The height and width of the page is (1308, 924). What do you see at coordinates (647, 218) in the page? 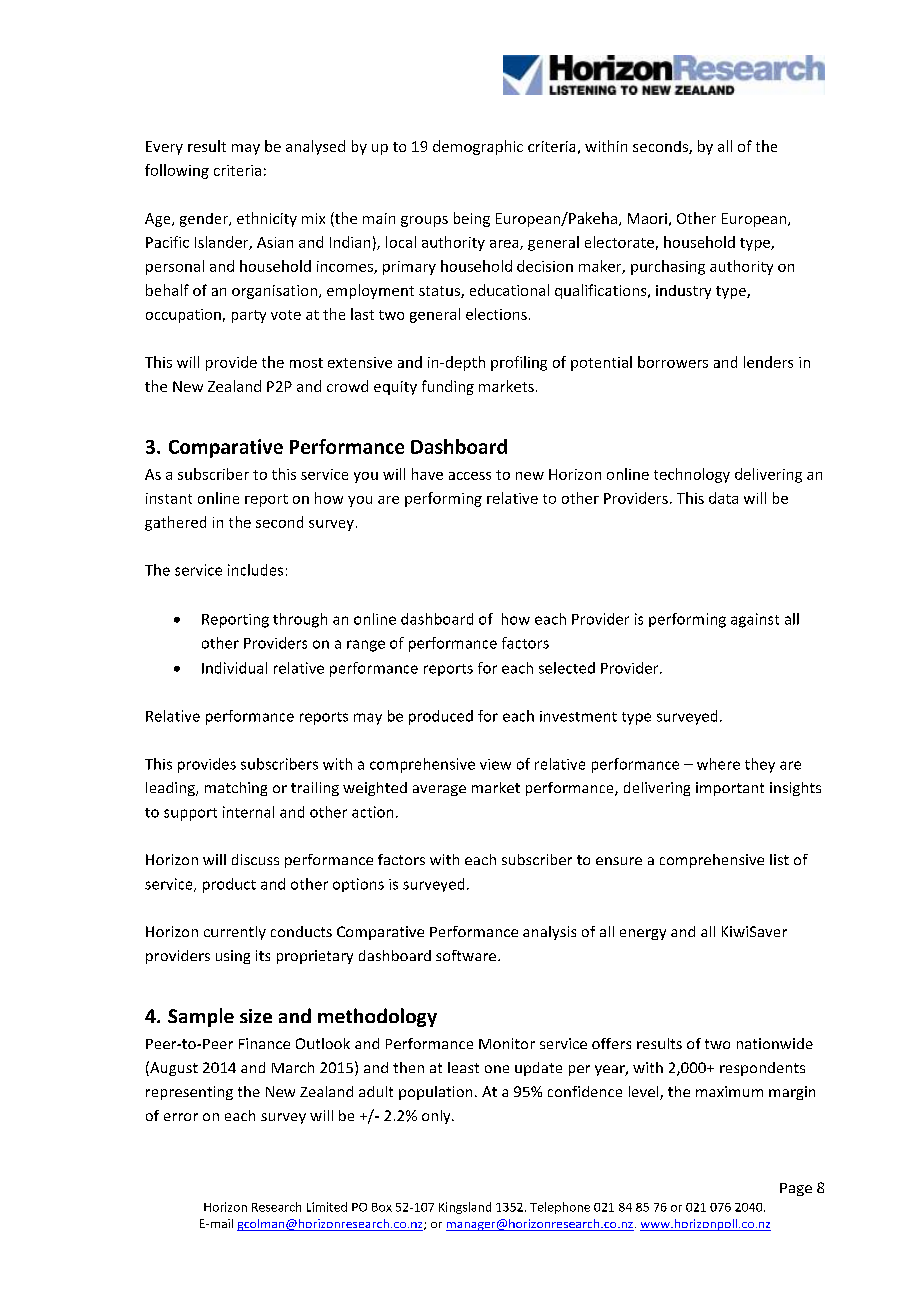
I see `Maori` at bounding box center [647, 218].
